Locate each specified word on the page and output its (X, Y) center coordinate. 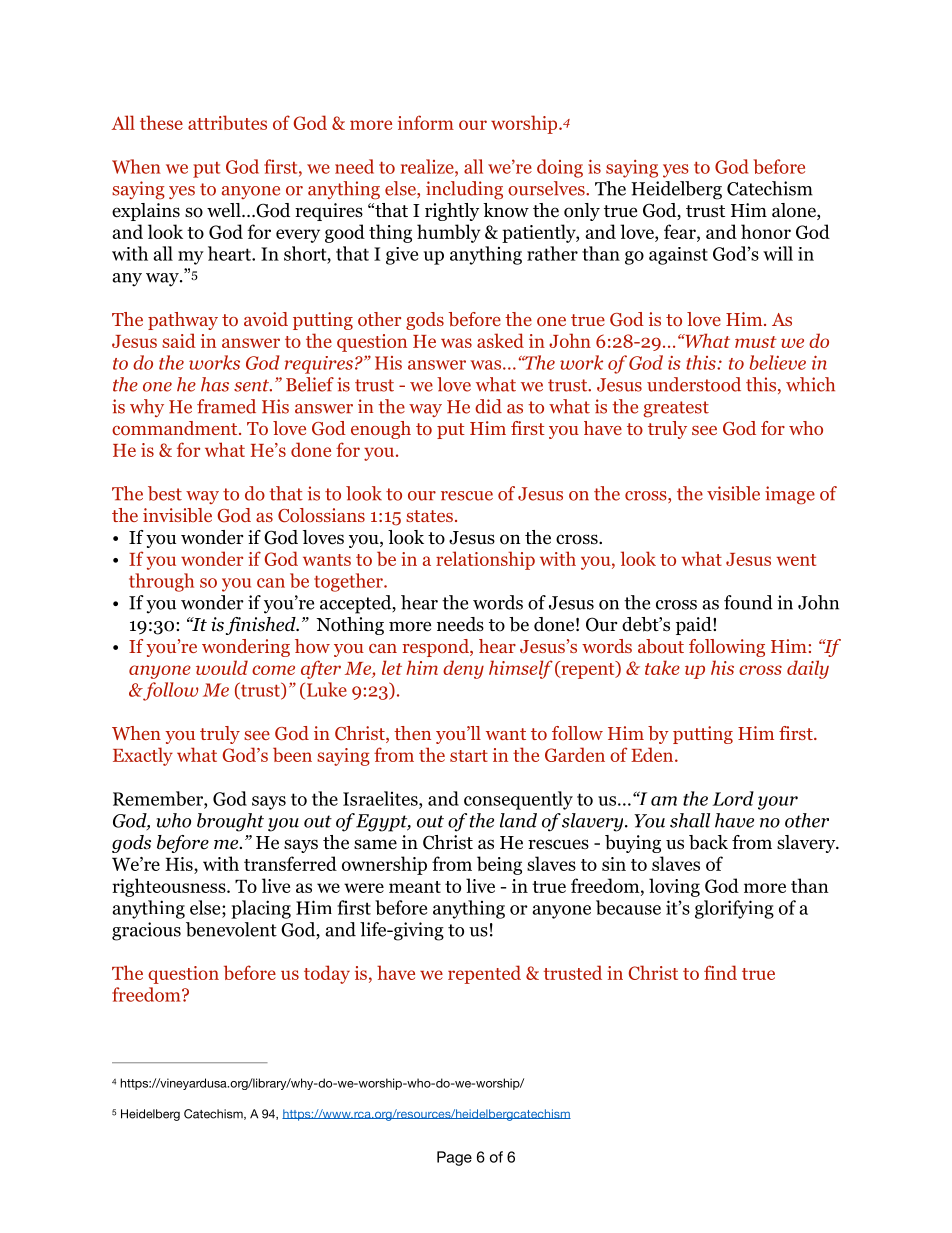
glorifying (734, 909)
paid (695, 626)
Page (454, 1158)
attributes (227, 122)
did (488, 406)
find (720, 972)
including (464, 190)
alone (795, 211)
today (327, 974)
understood (694, 384)
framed (226, 406)
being (499, 865)
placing (261, 909)
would (222, 667)
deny (463, 669)
